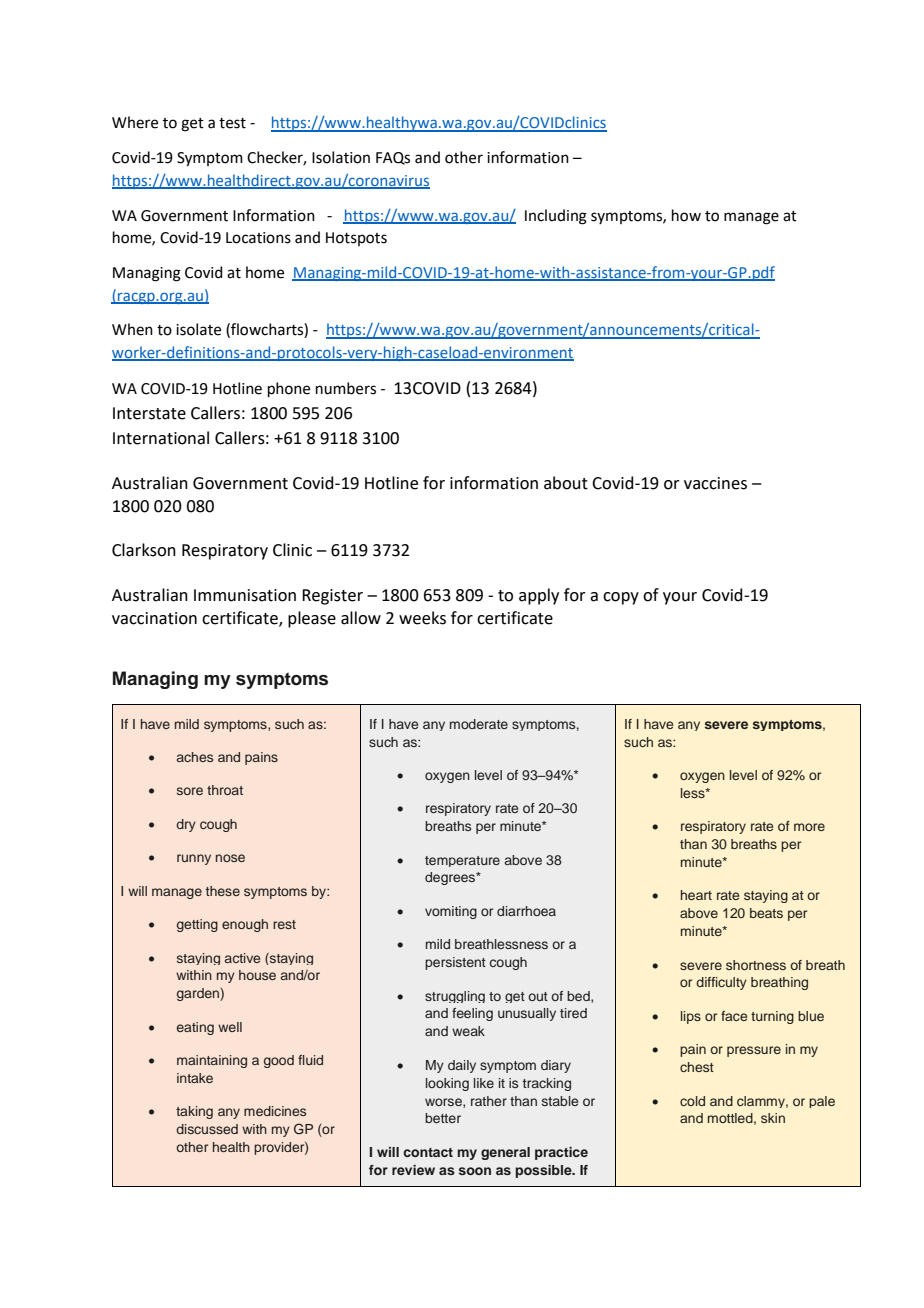 The width and height of the page is (924, 1308). What do you see at coordinates (149, 413) in the page?
I see `Interstate` at bounding box center [149, 413].
